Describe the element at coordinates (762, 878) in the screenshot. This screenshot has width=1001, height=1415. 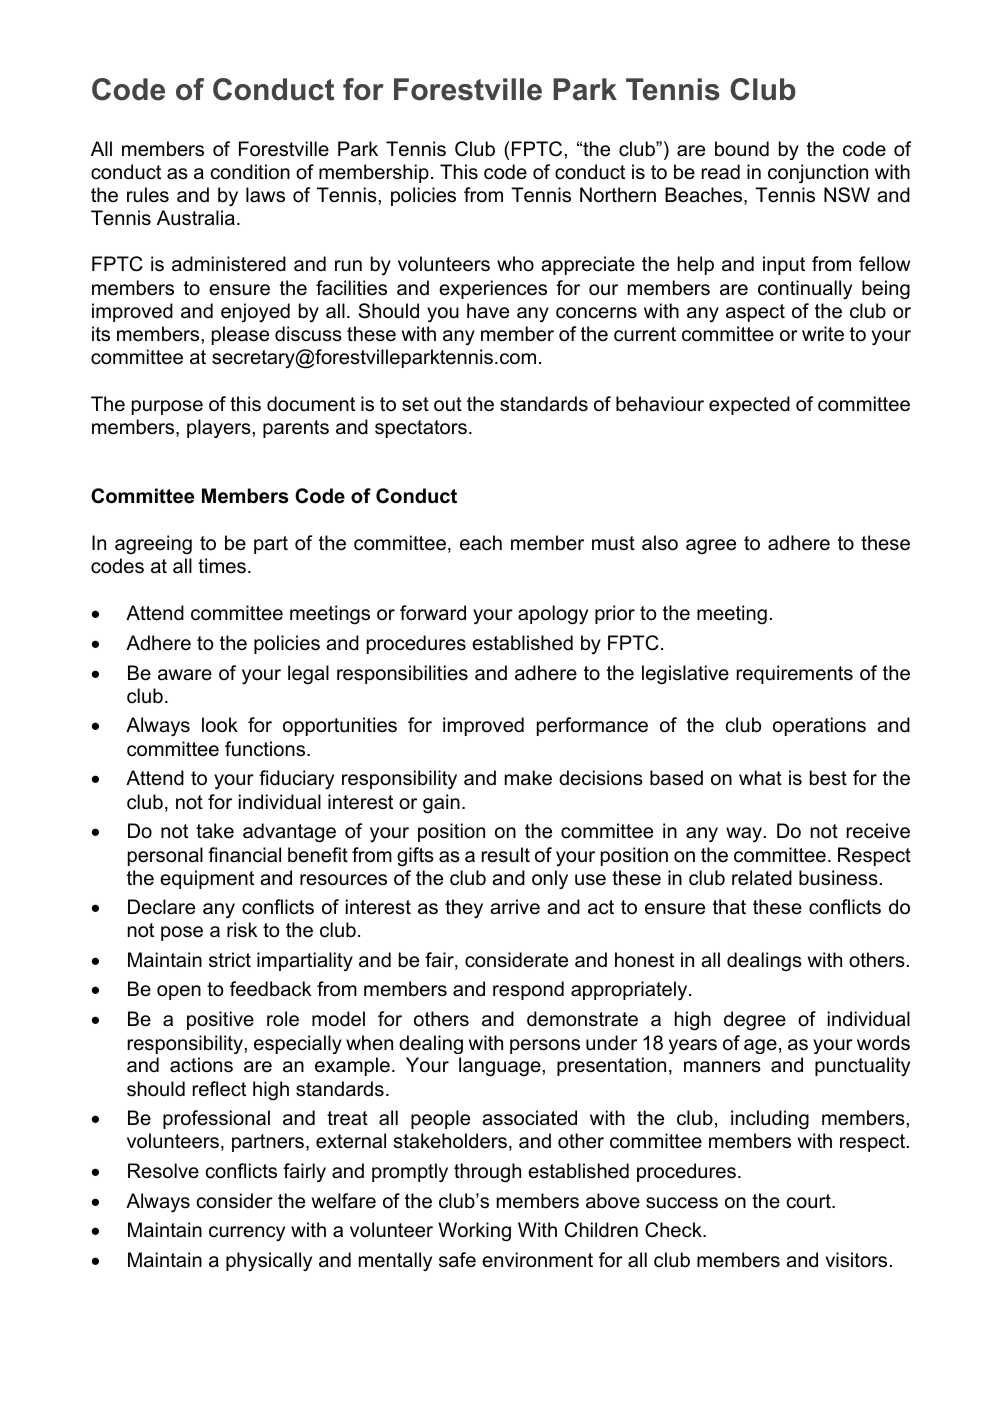
I see `related` at that location.
